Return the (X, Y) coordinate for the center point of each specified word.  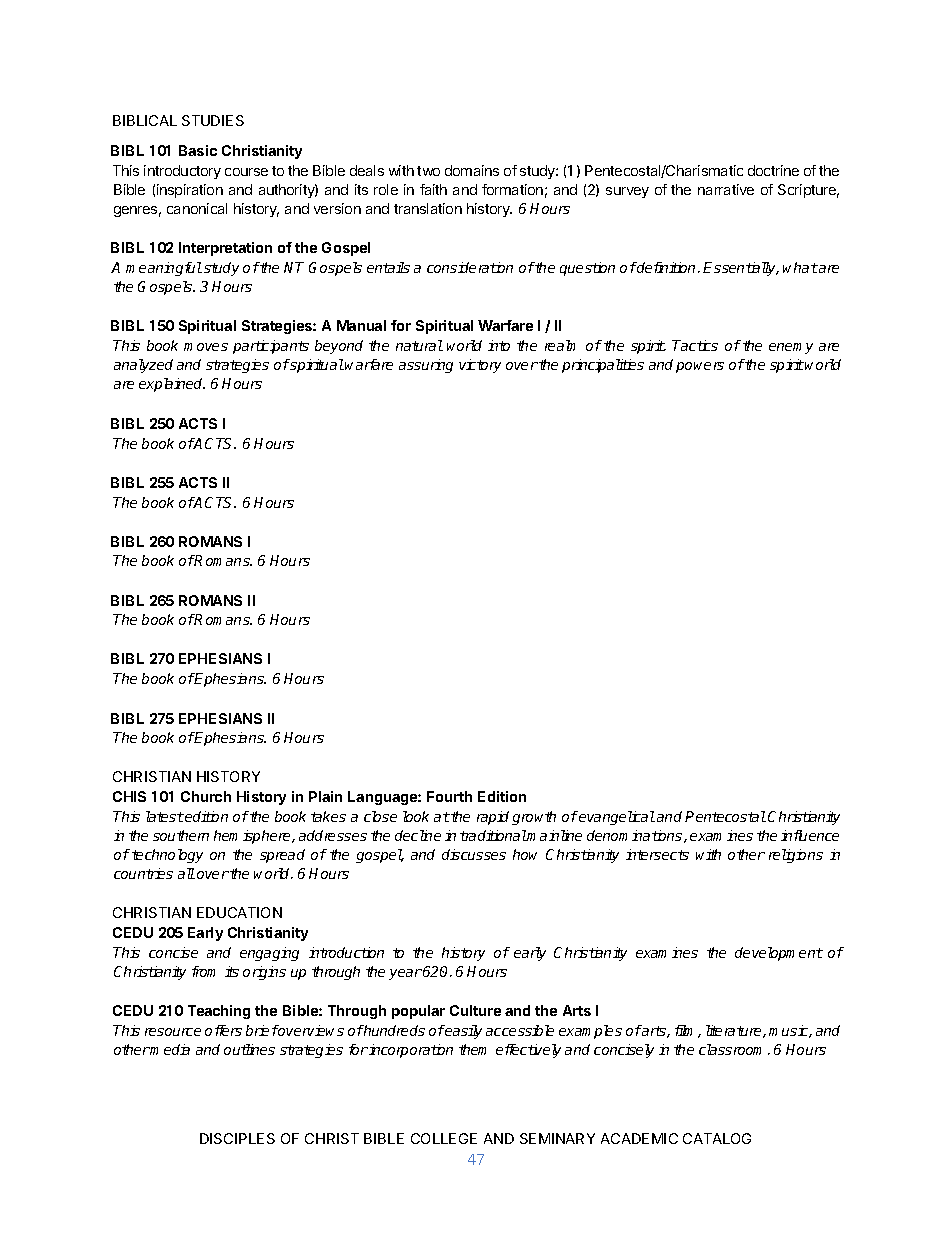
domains (472, 170)
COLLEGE (444, 1138)
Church (206, 796)
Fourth (449, 796)
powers (700, 367)
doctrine (773, 170)
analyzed (143, 366)
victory (480, 366)
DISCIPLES (237, 1138)
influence (810, 835)
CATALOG (717, 1138)
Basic (198, 150)
